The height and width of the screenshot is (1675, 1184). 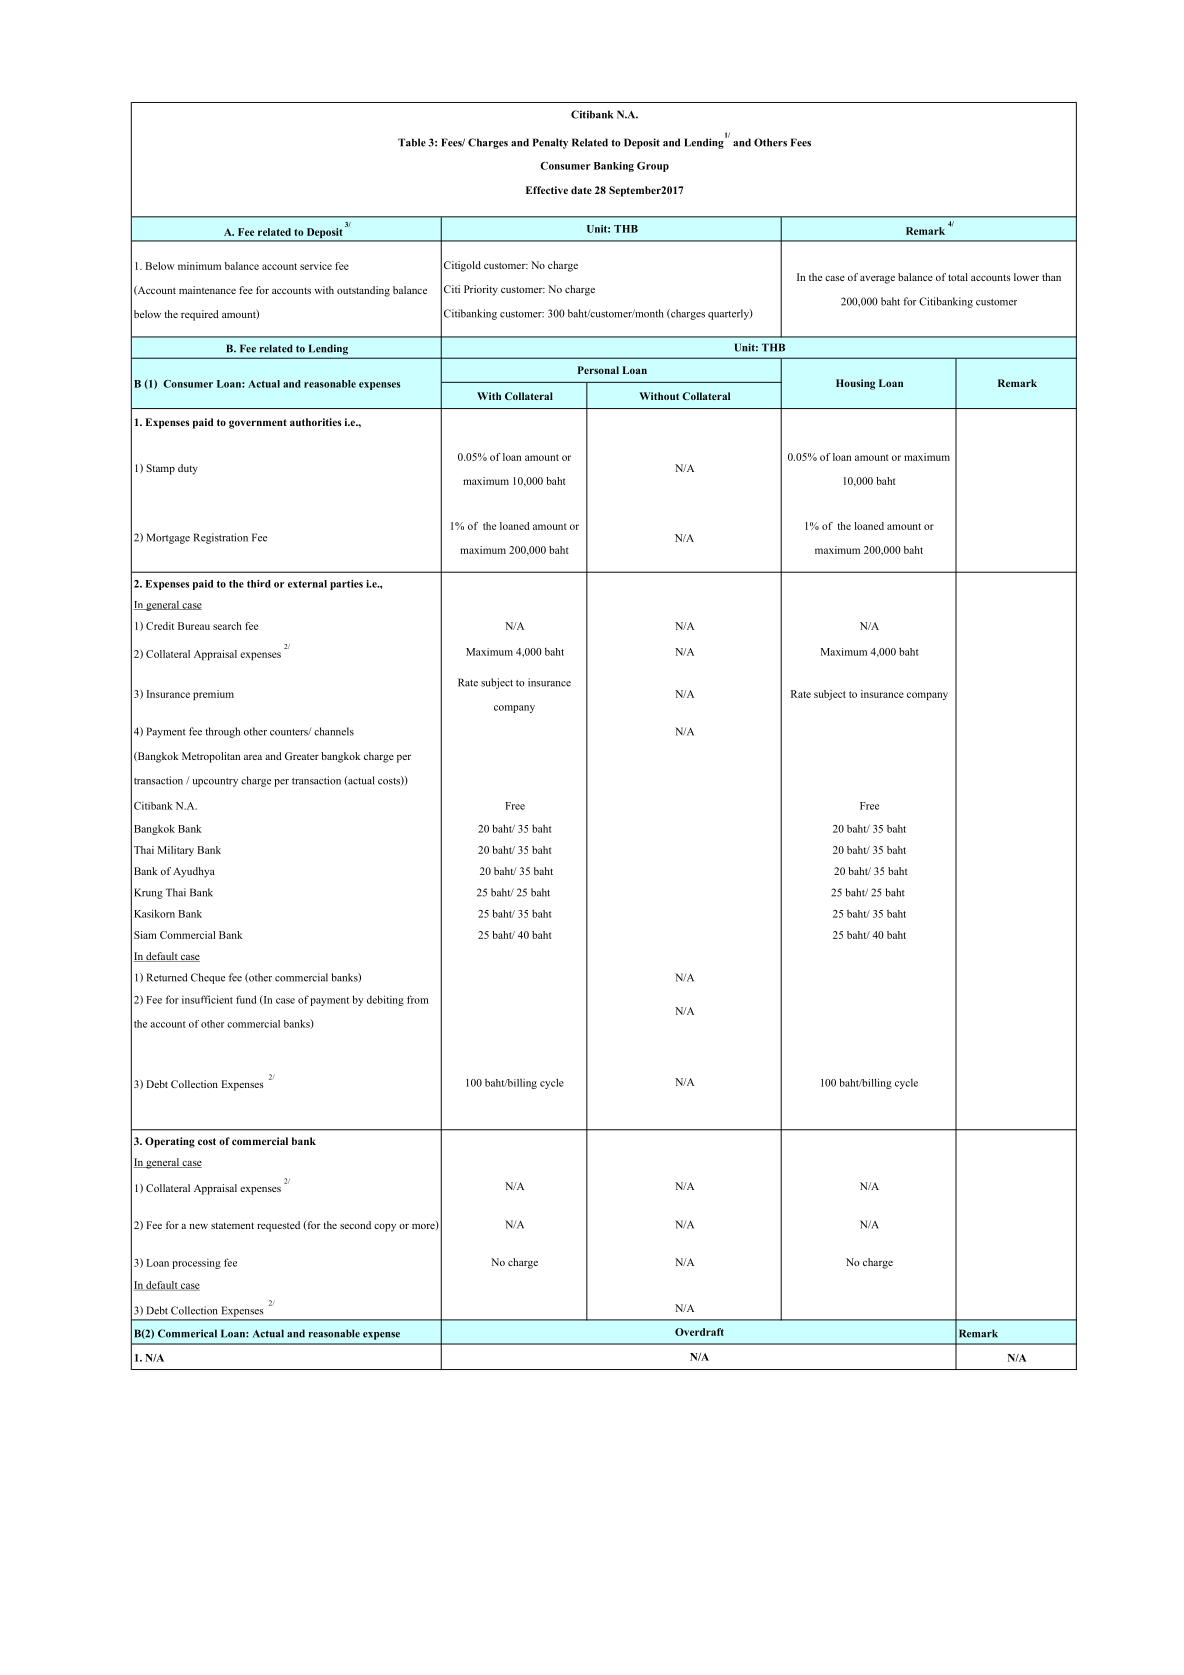 What do you see at coordinates (220, 538) in the screenshot?
I see `Registration` at bounding box center [220, 538].
